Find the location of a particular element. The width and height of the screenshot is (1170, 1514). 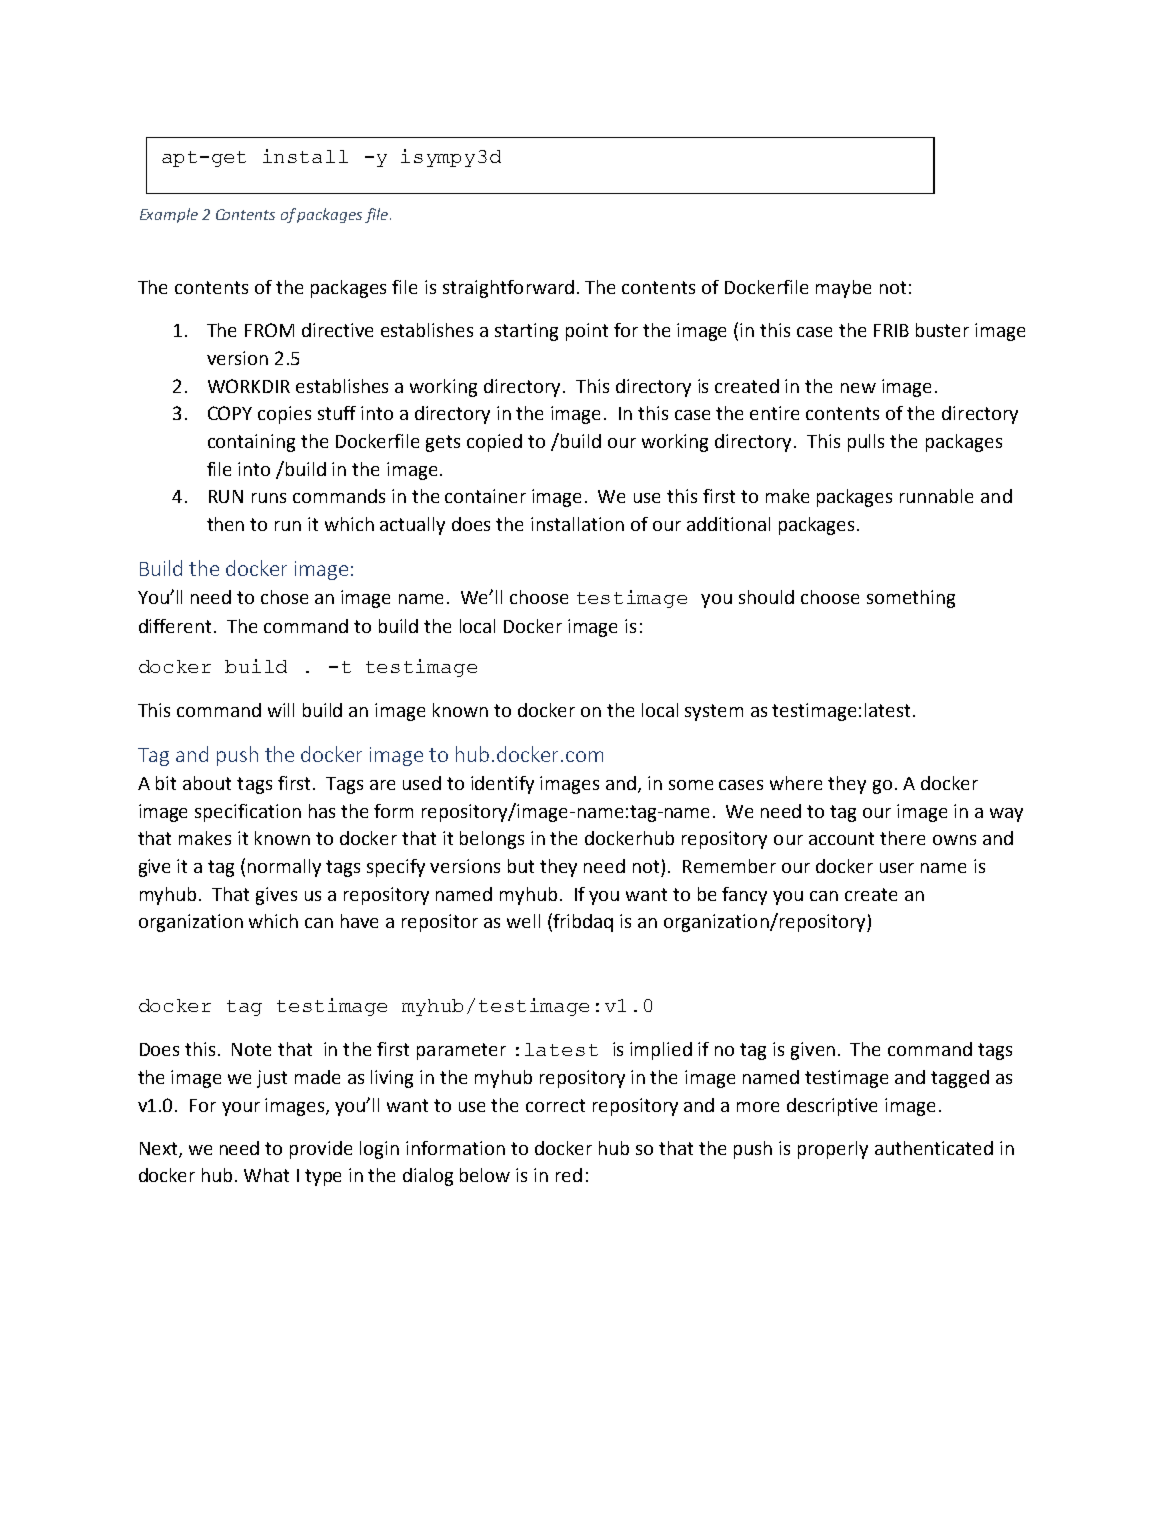

but is located at coordinates (521, 866).
